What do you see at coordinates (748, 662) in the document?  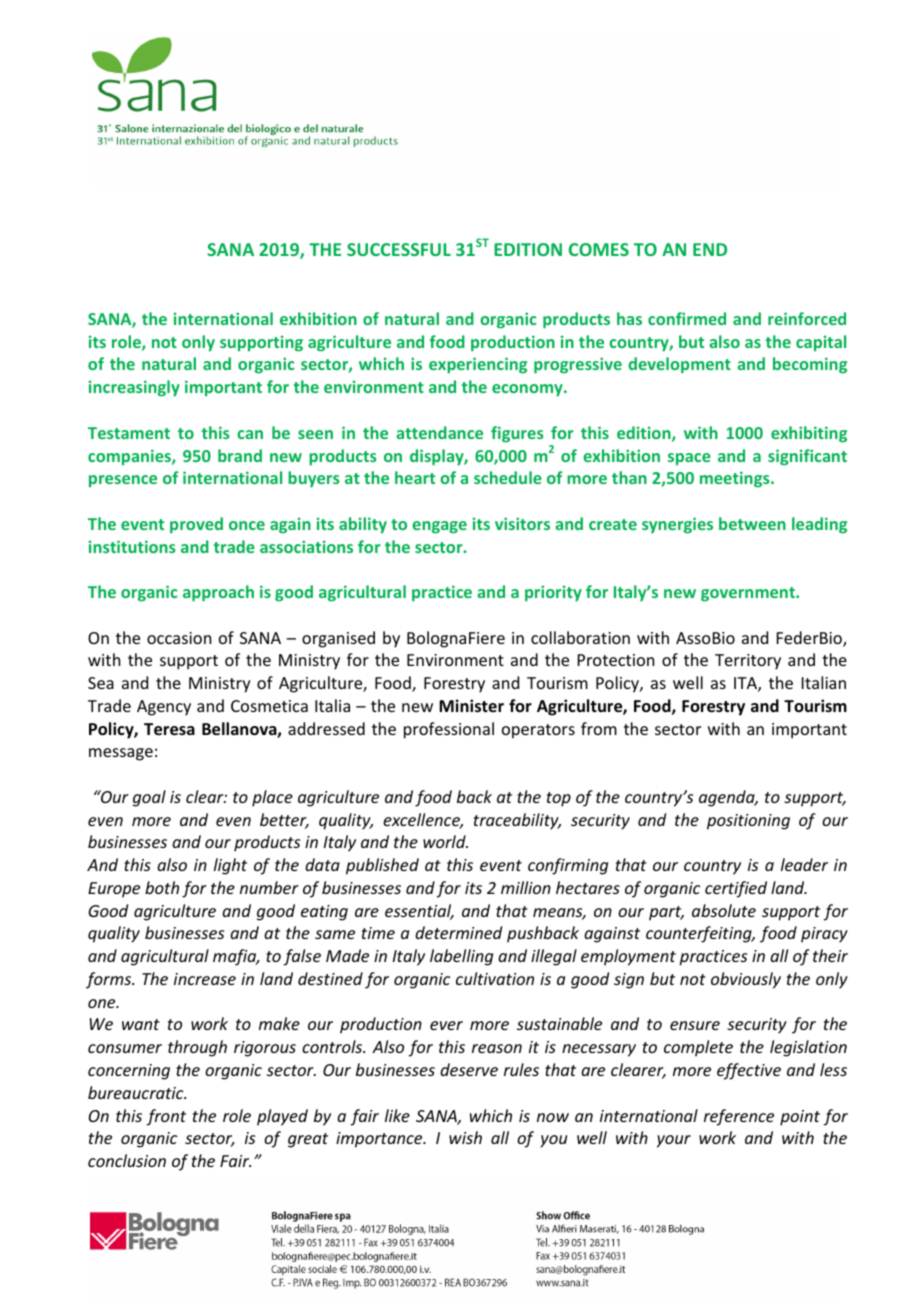 I see `Territory` at bounding box center [748, 662].
